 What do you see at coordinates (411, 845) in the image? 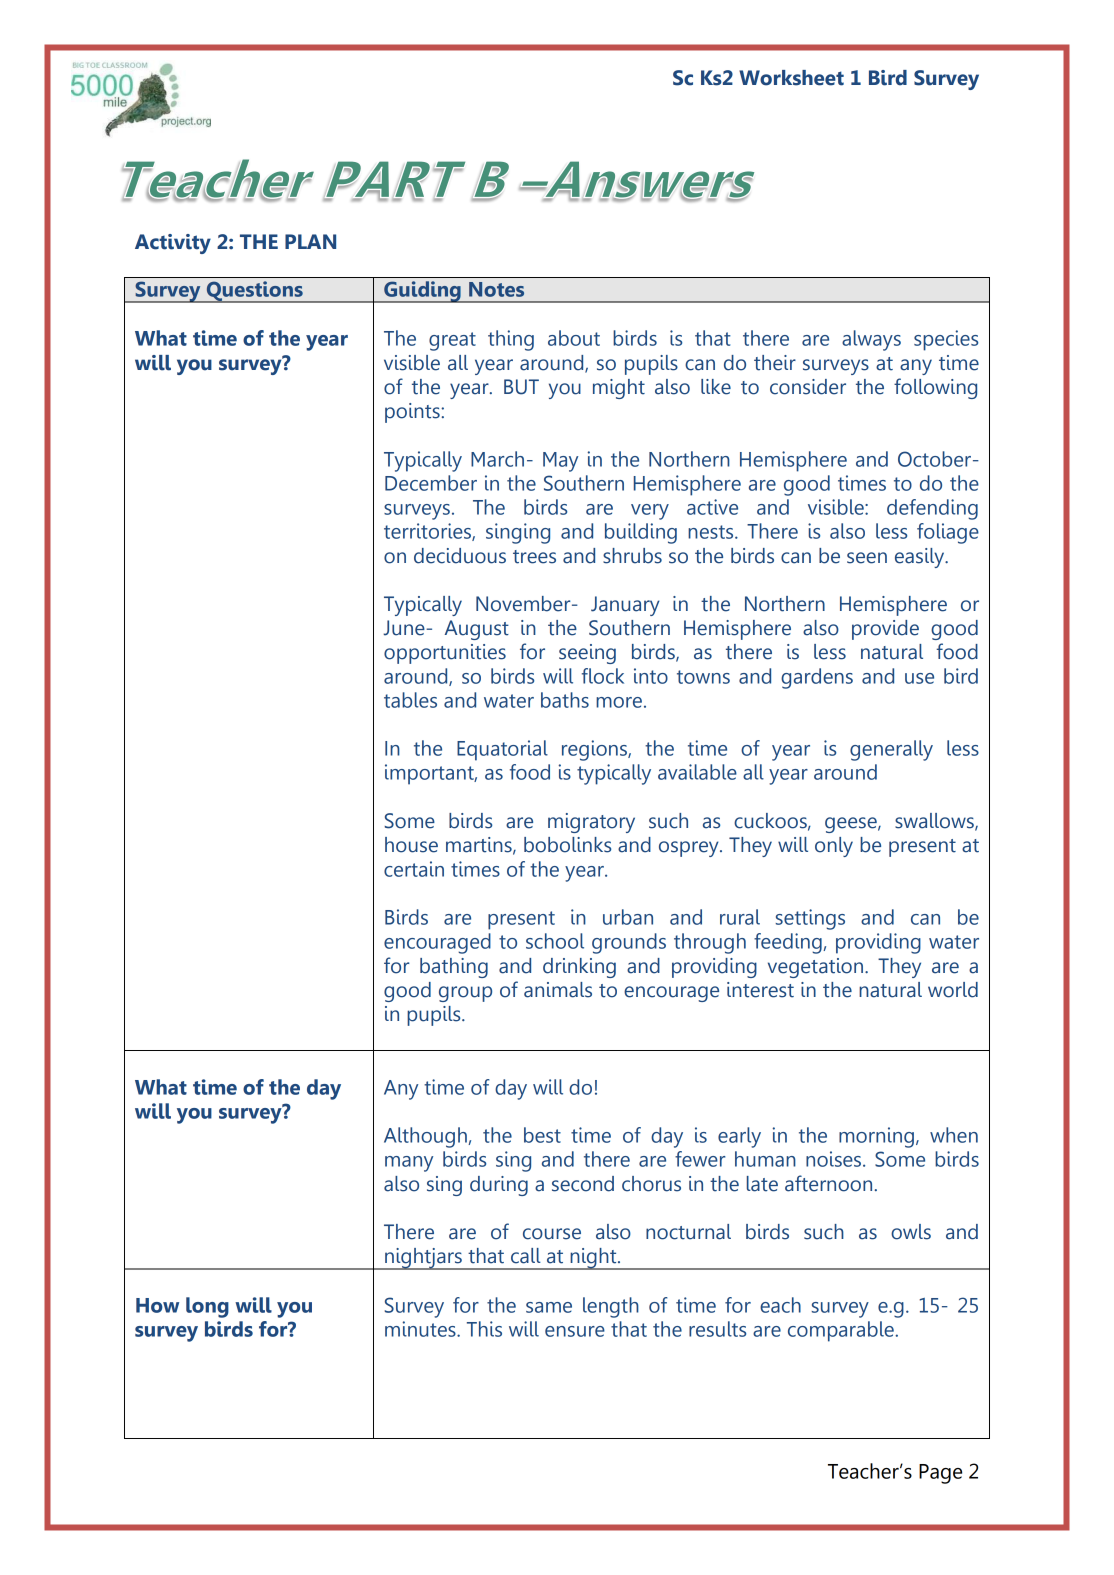
I see `house` at bounding box center [411, 845].
